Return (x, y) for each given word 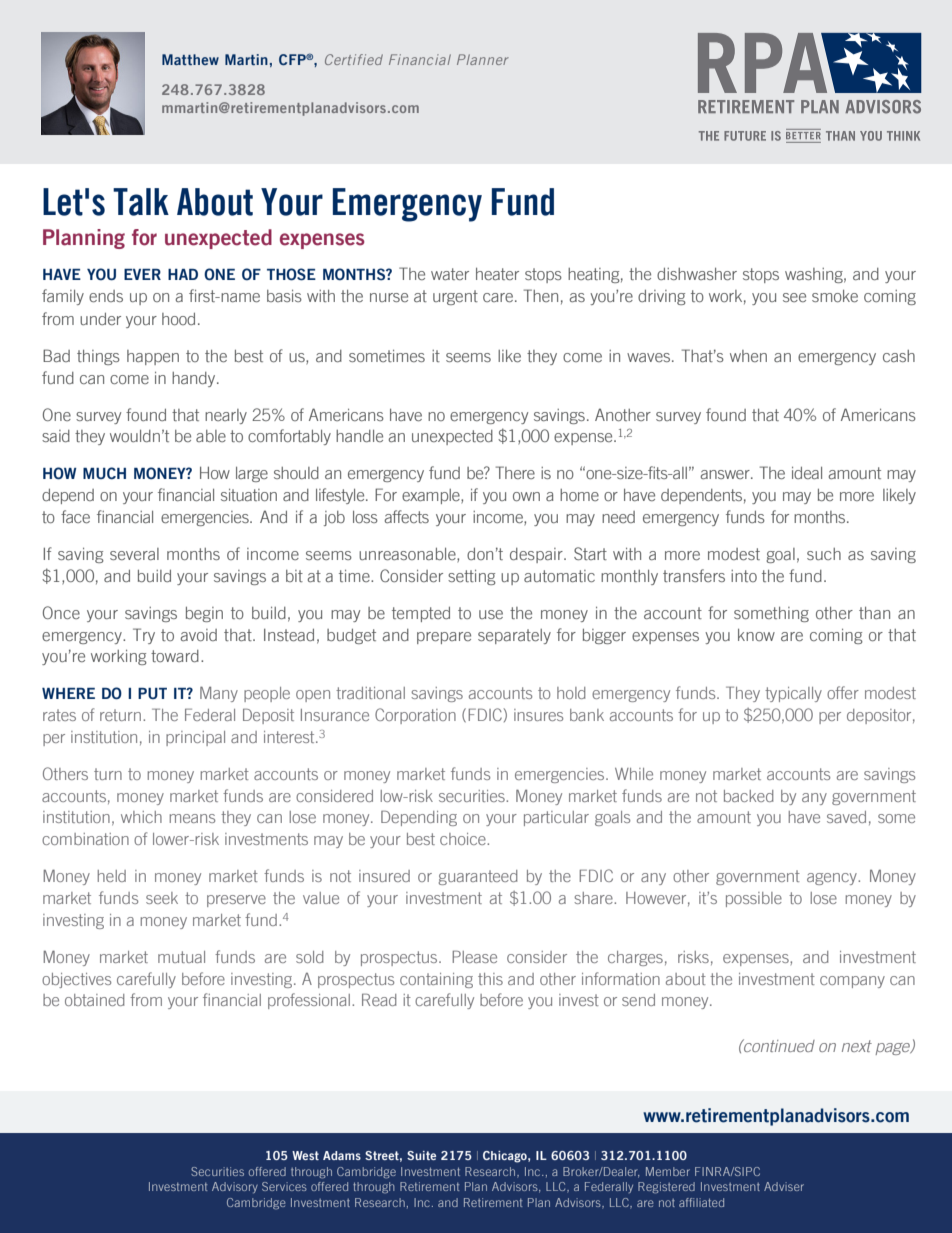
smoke (835, 296)
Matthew (190, 59)
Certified (354, 59)
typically (793, 694)
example (432, 496)
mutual (181, 957)
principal (195, 738)
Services (284, 1186)
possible (754, 899)
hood (178, 319)
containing (436, 980)
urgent (455, 297)
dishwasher (697, 274)
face (75, 516)
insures (538, 715)
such (824, 554)
